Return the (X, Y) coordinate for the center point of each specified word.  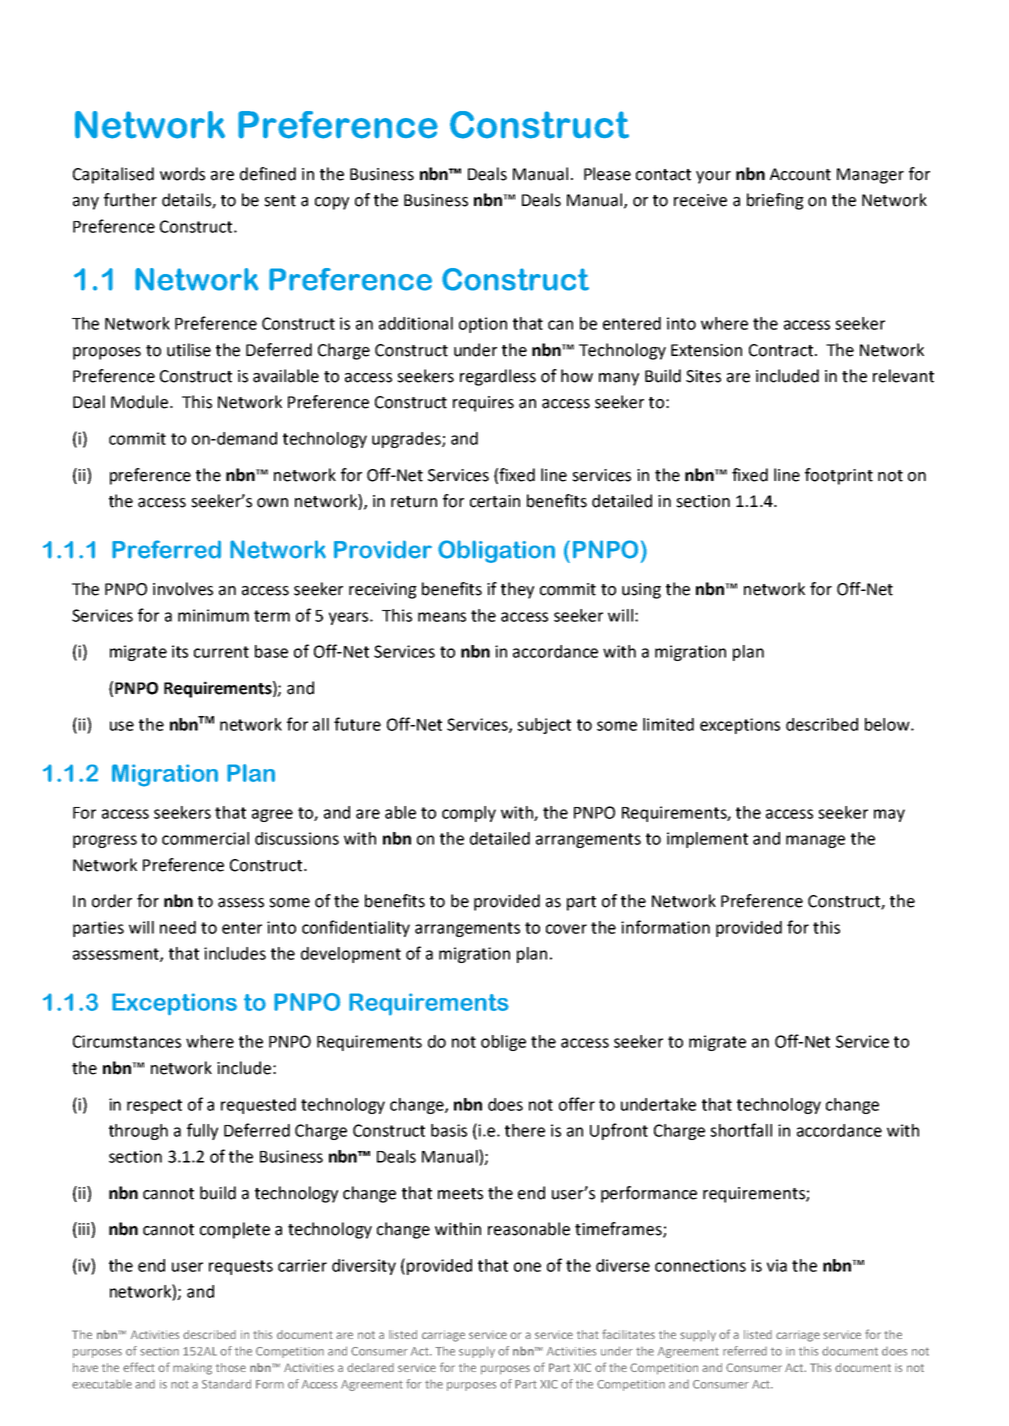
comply (469, 814)
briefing (775, 201)
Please (607, 174)
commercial (205, 838)
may (889, 815)
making (192, 1369)
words (182, 174)
